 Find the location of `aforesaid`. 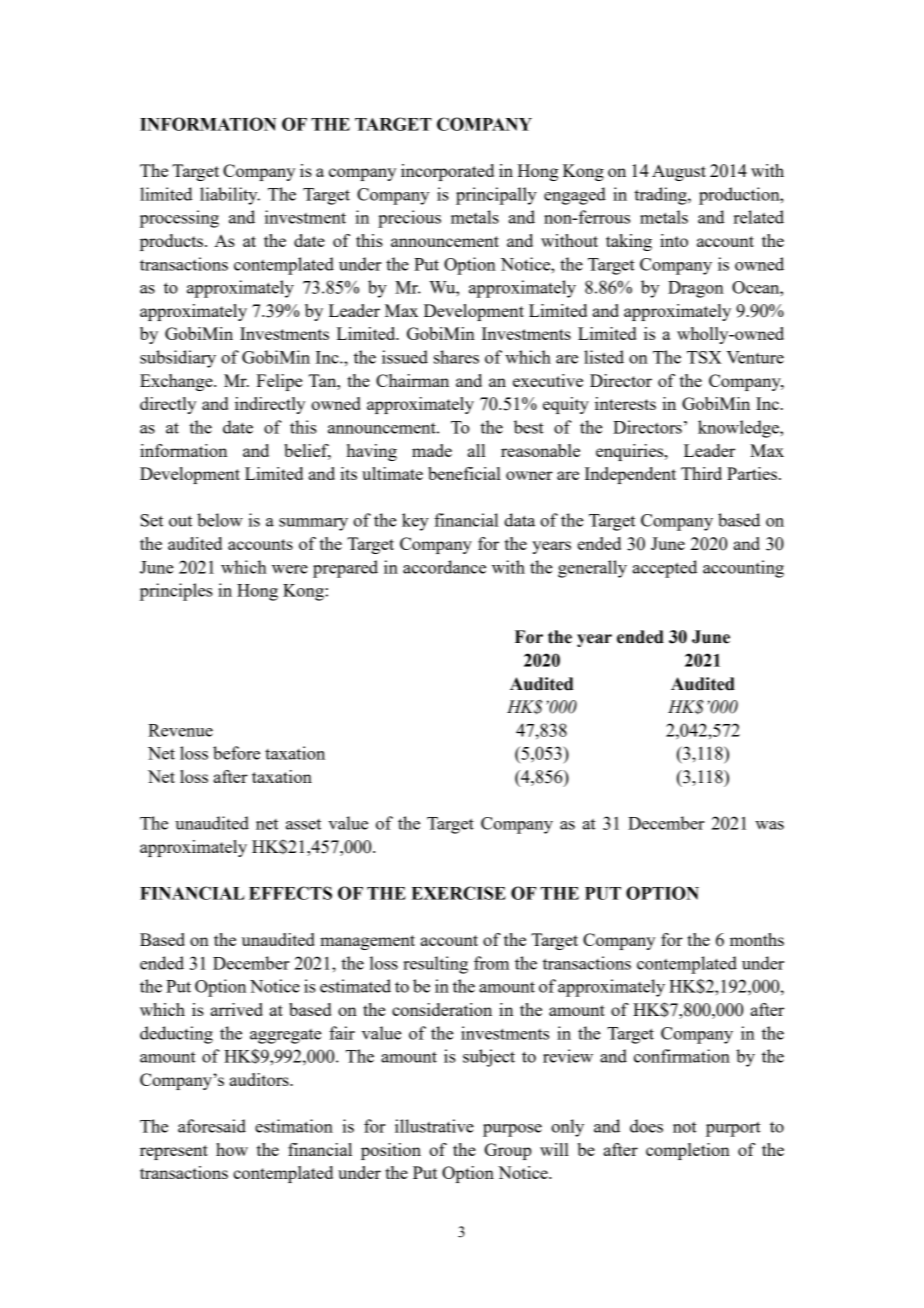

aforesaid is located at coordinates (212, 1126).
